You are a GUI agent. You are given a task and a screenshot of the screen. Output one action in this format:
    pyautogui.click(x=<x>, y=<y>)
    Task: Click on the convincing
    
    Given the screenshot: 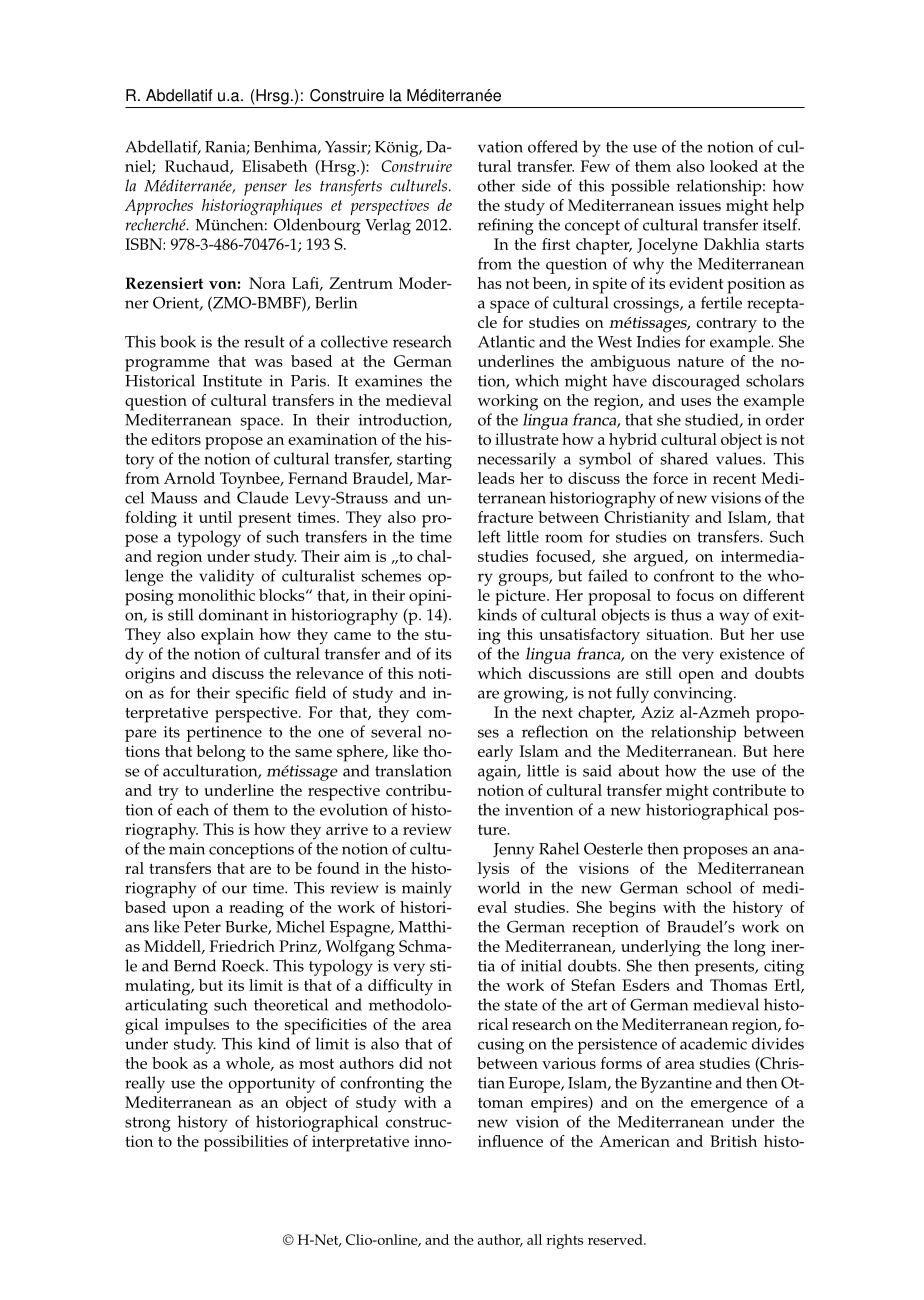 What is the action you would take?
    pyautogui.click(x=694, y=695)
